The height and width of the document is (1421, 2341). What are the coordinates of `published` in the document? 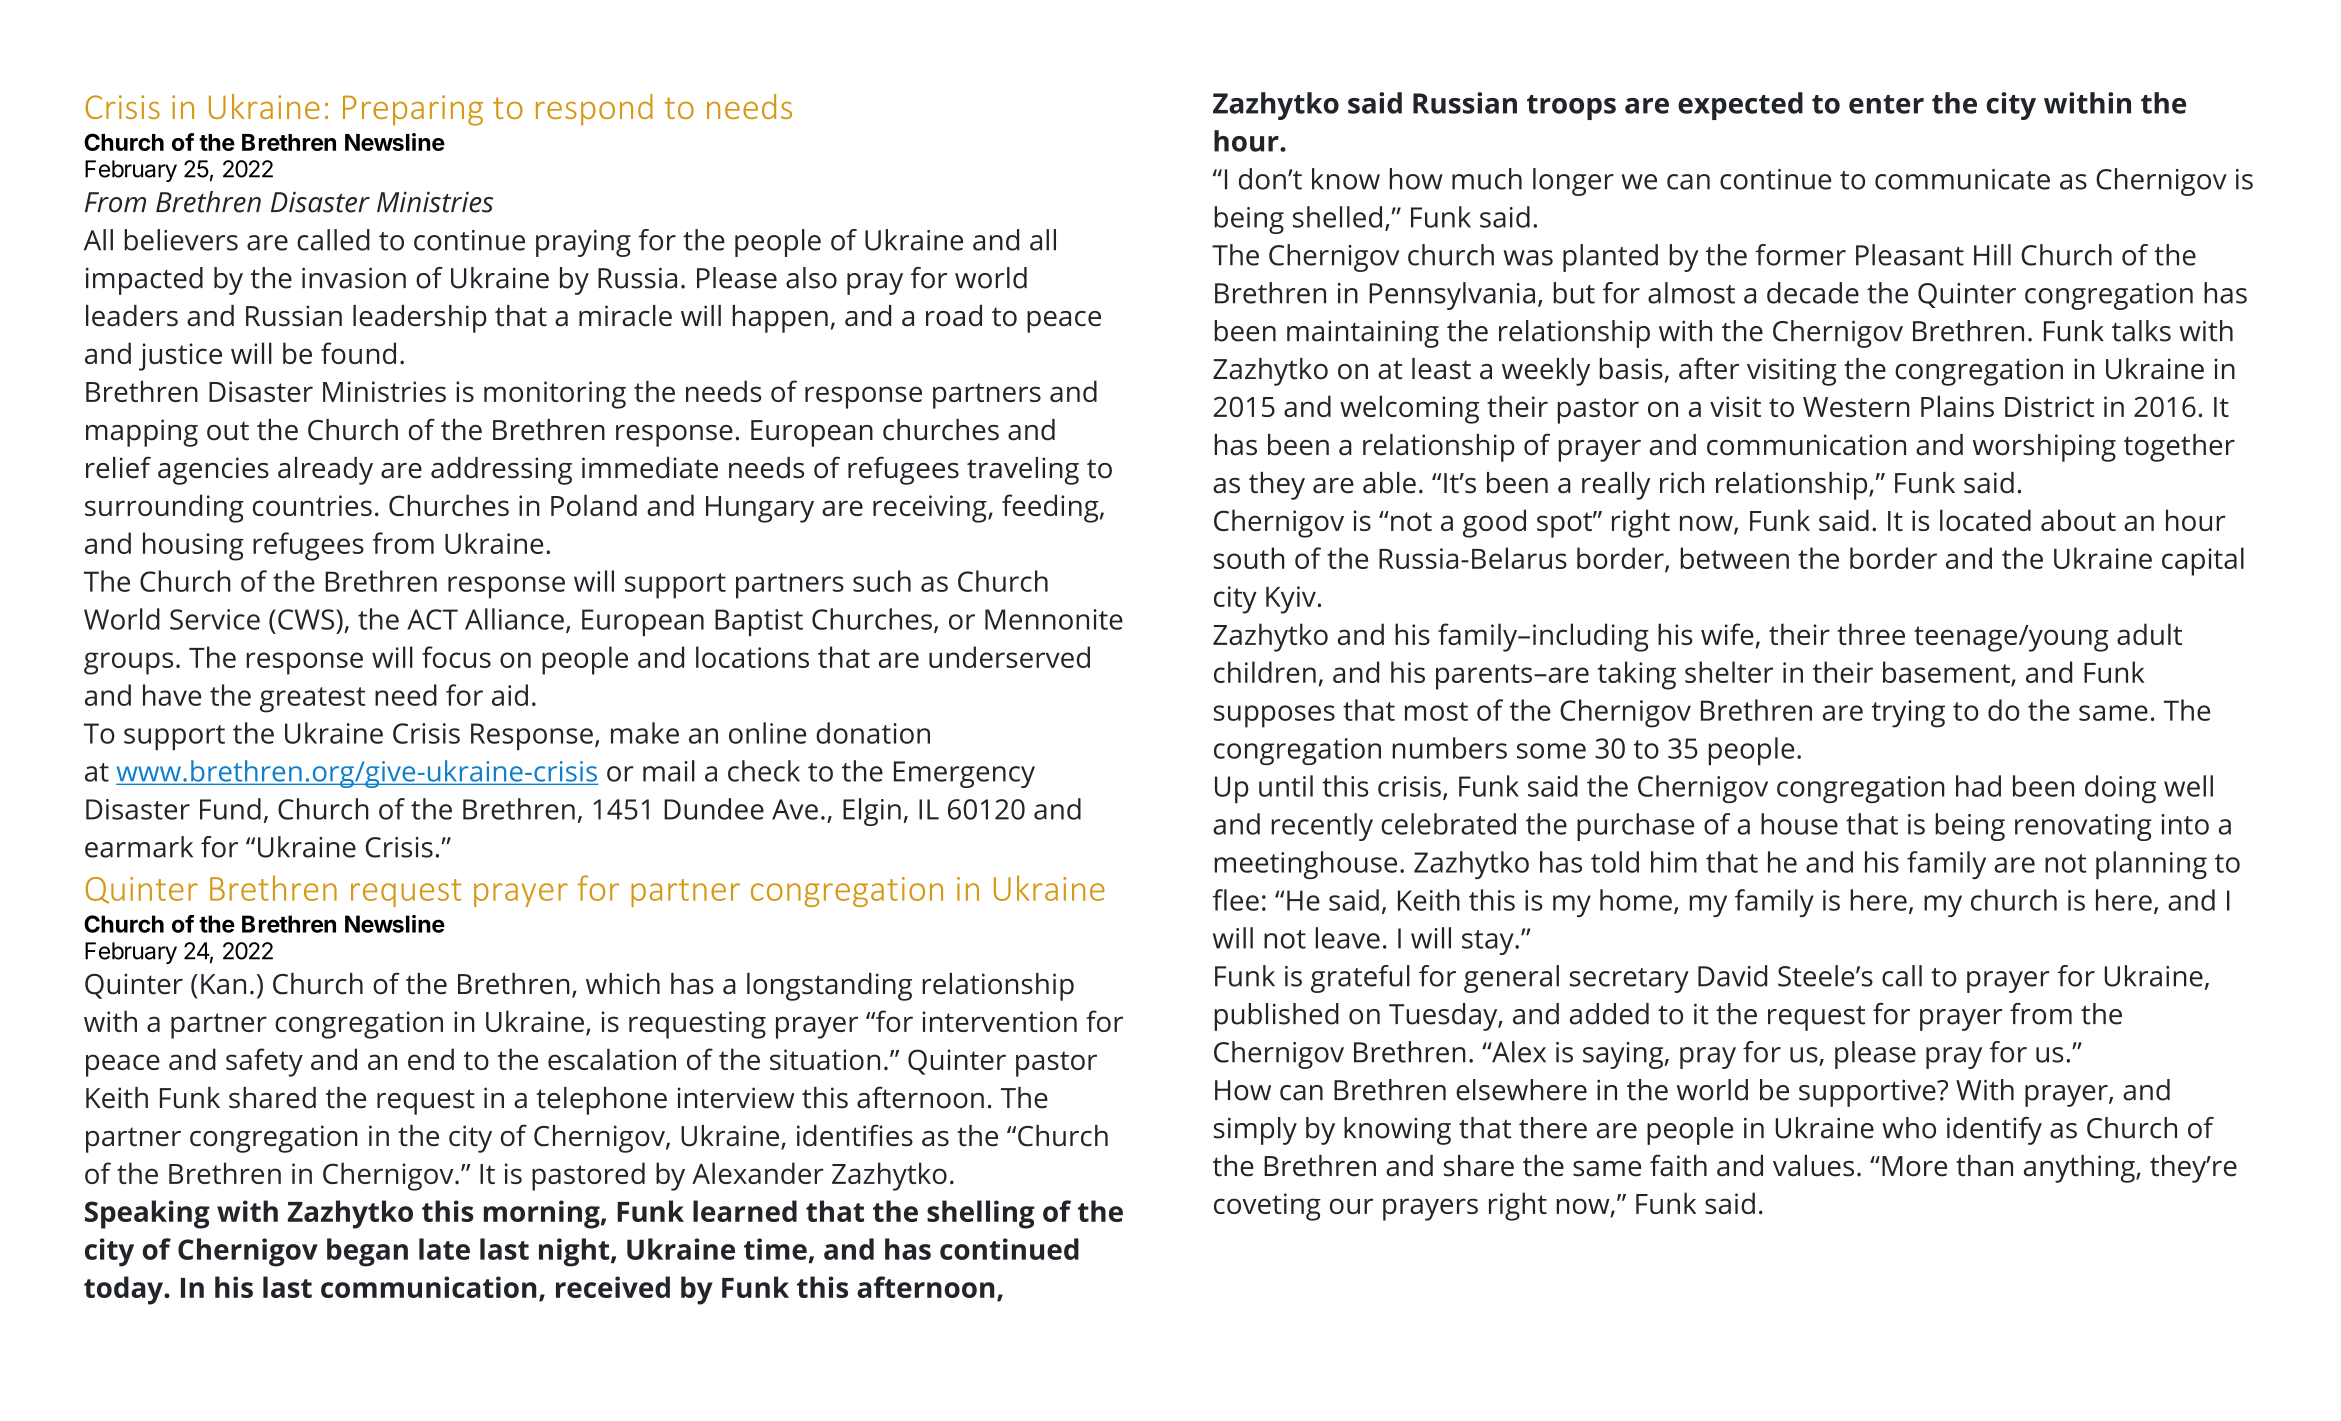 It's located at (1276, 1017).
